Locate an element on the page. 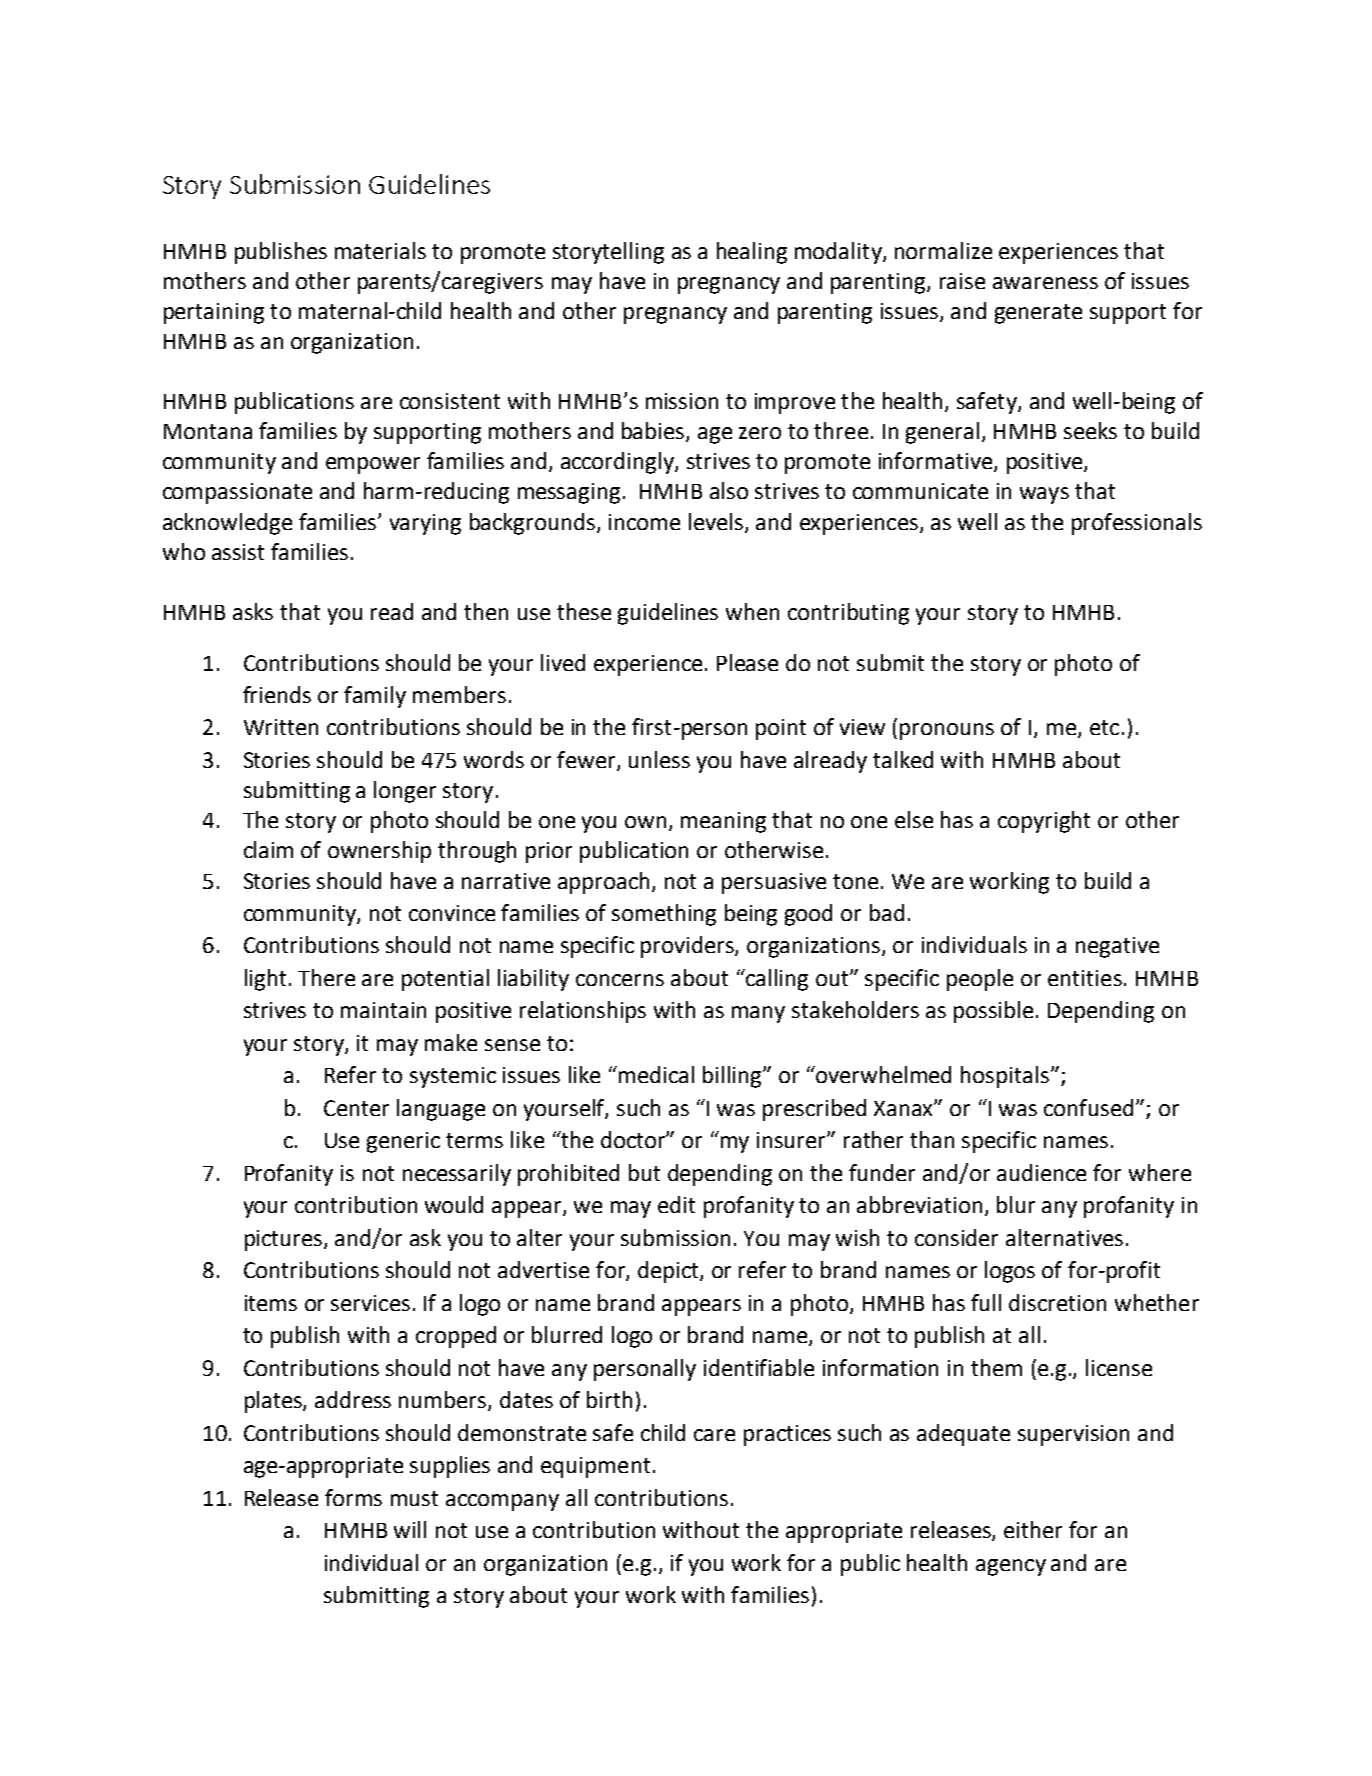 The width and height of the page is (1372, 1776). forms is located at coordinates (353, 1497).
